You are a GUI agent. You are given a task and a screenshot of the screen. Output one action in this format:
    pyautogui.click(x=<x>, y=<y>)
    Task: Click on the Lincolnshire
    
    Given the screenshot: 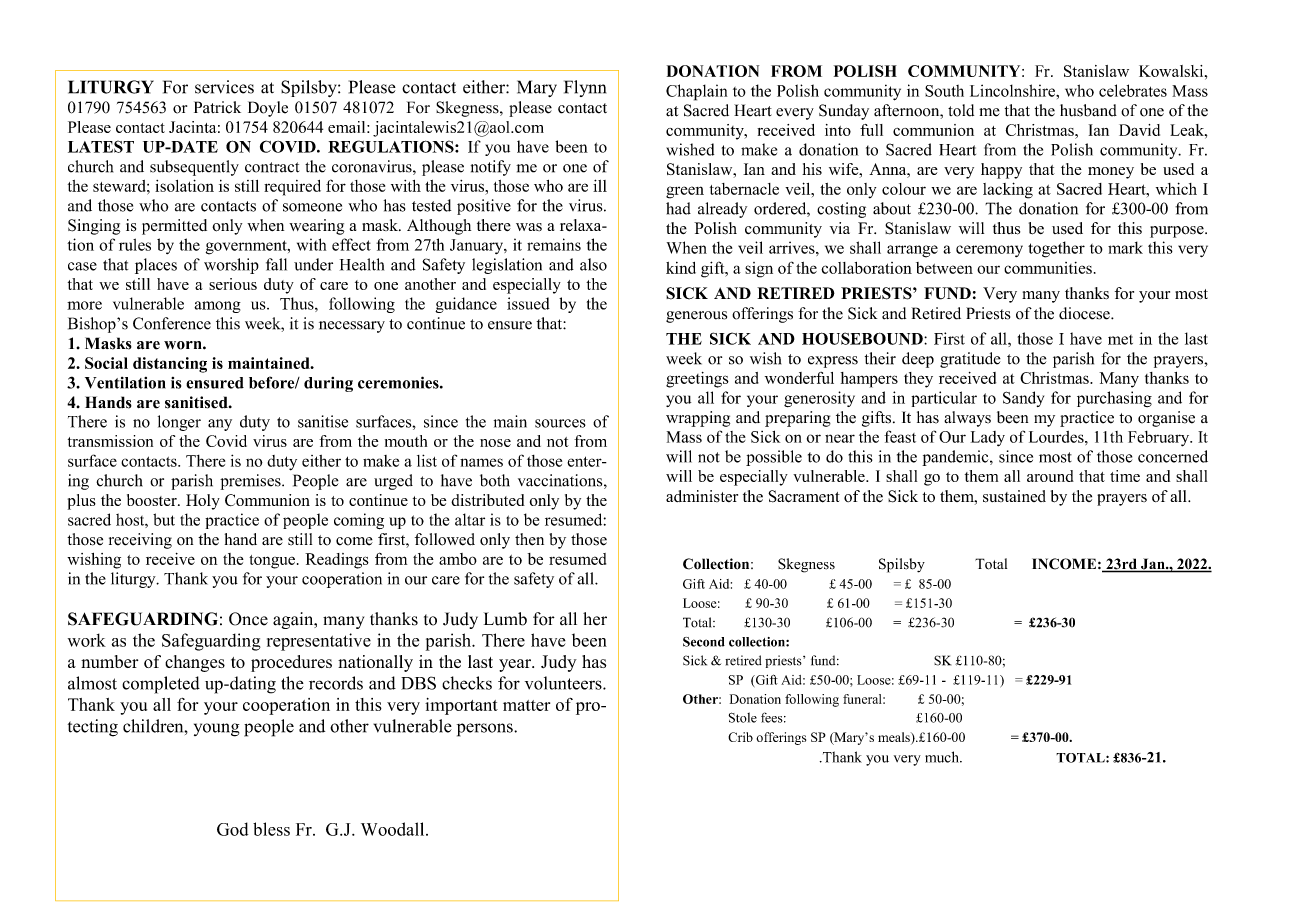 What is the action you would take?
    pyautogui.click(x=1013, y=90)
